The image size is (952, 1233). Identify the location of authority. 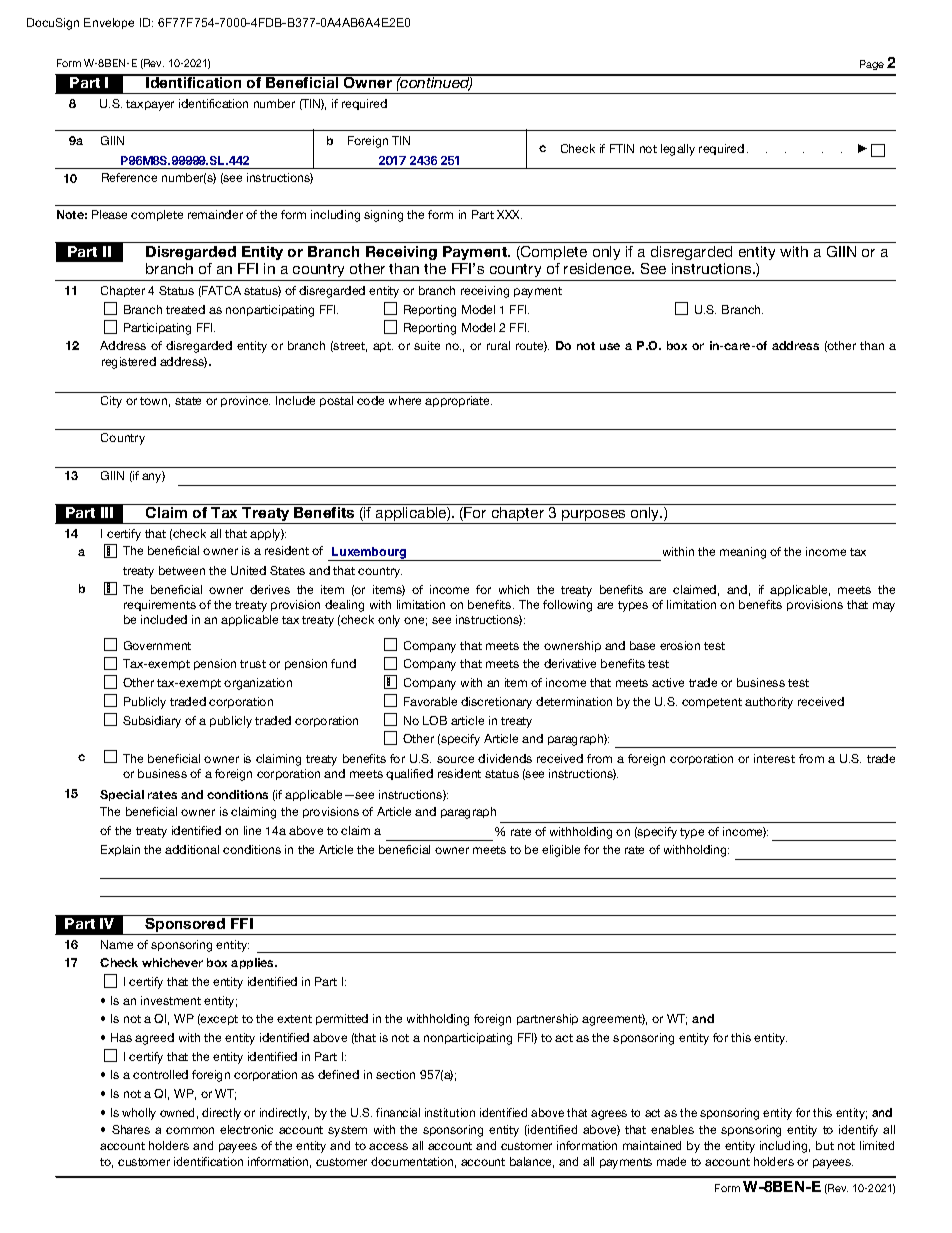
(769, 703).
